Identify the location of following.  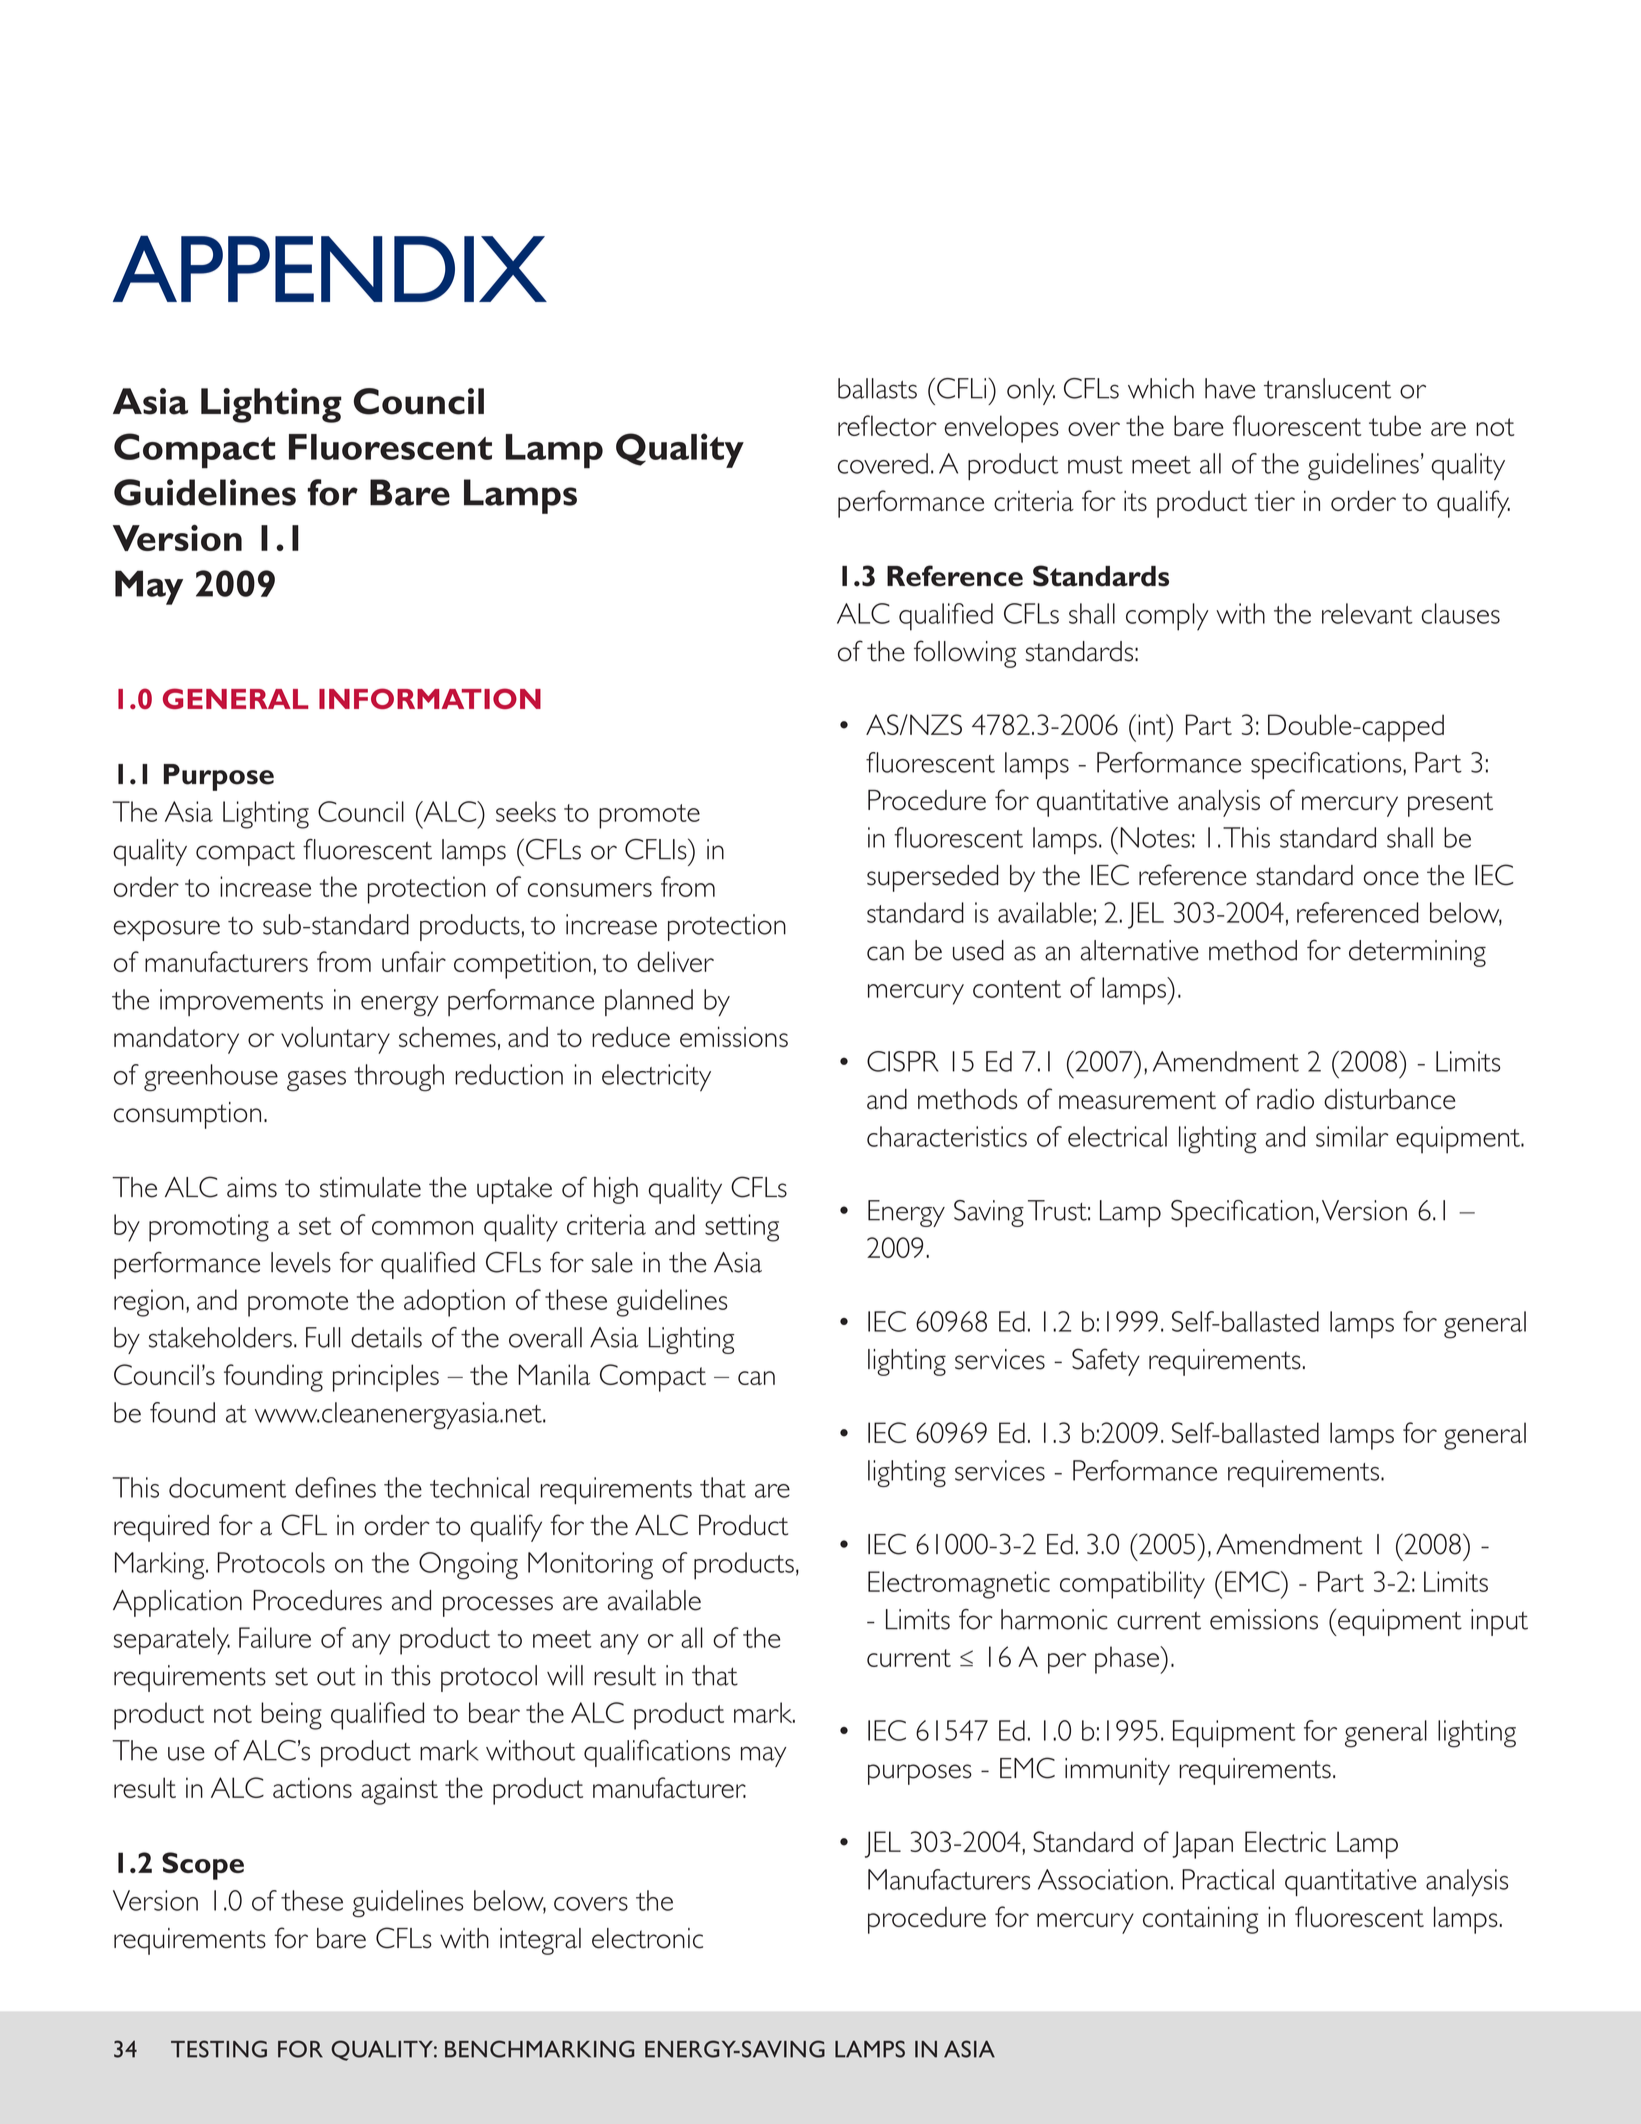
(965, 654).
